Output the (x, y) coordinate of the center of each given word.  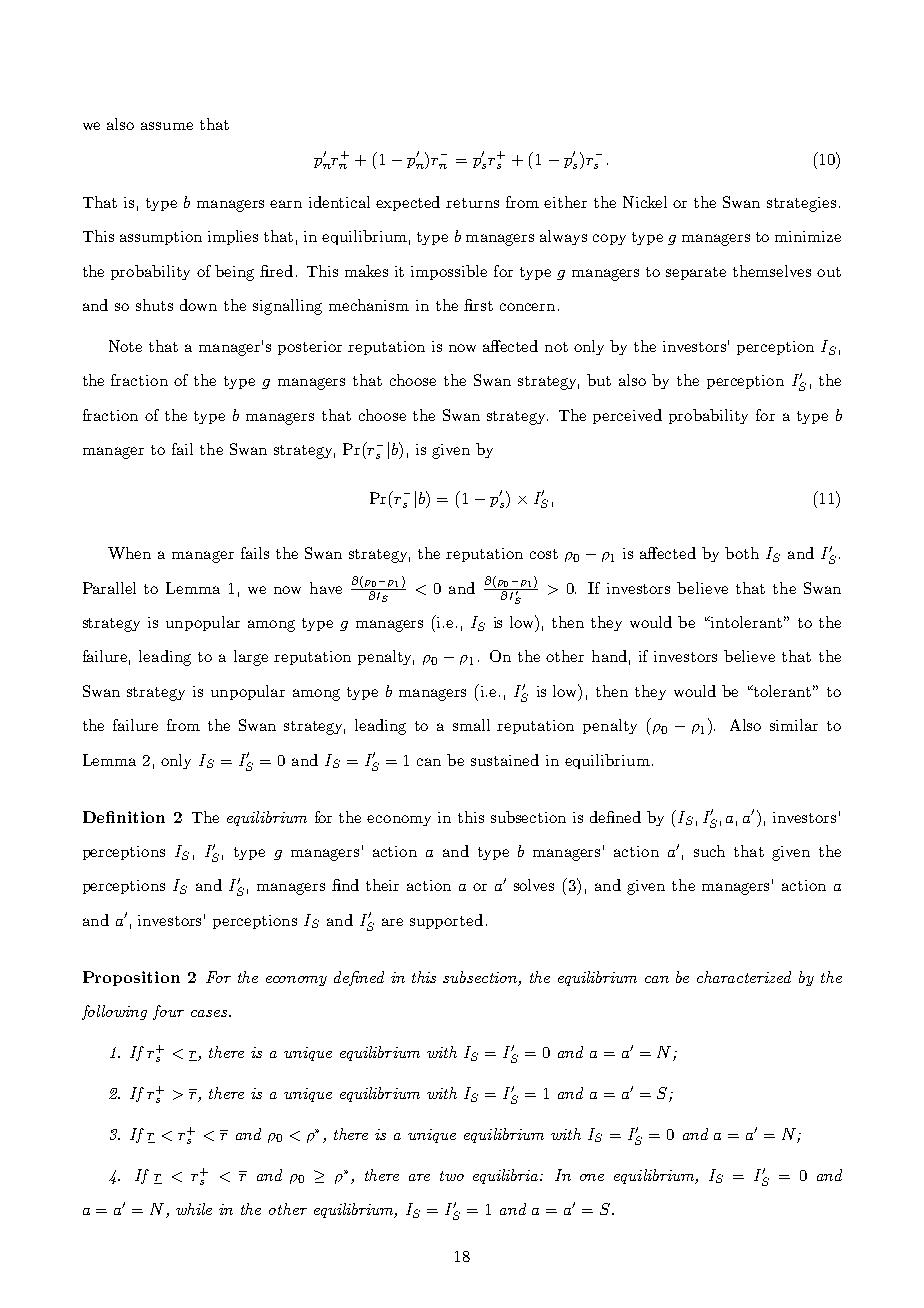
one (592, 1177)
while (194, 1209)
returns (472, 203)
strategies (801, 204)
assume (167, 126)
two (452, 1176)
